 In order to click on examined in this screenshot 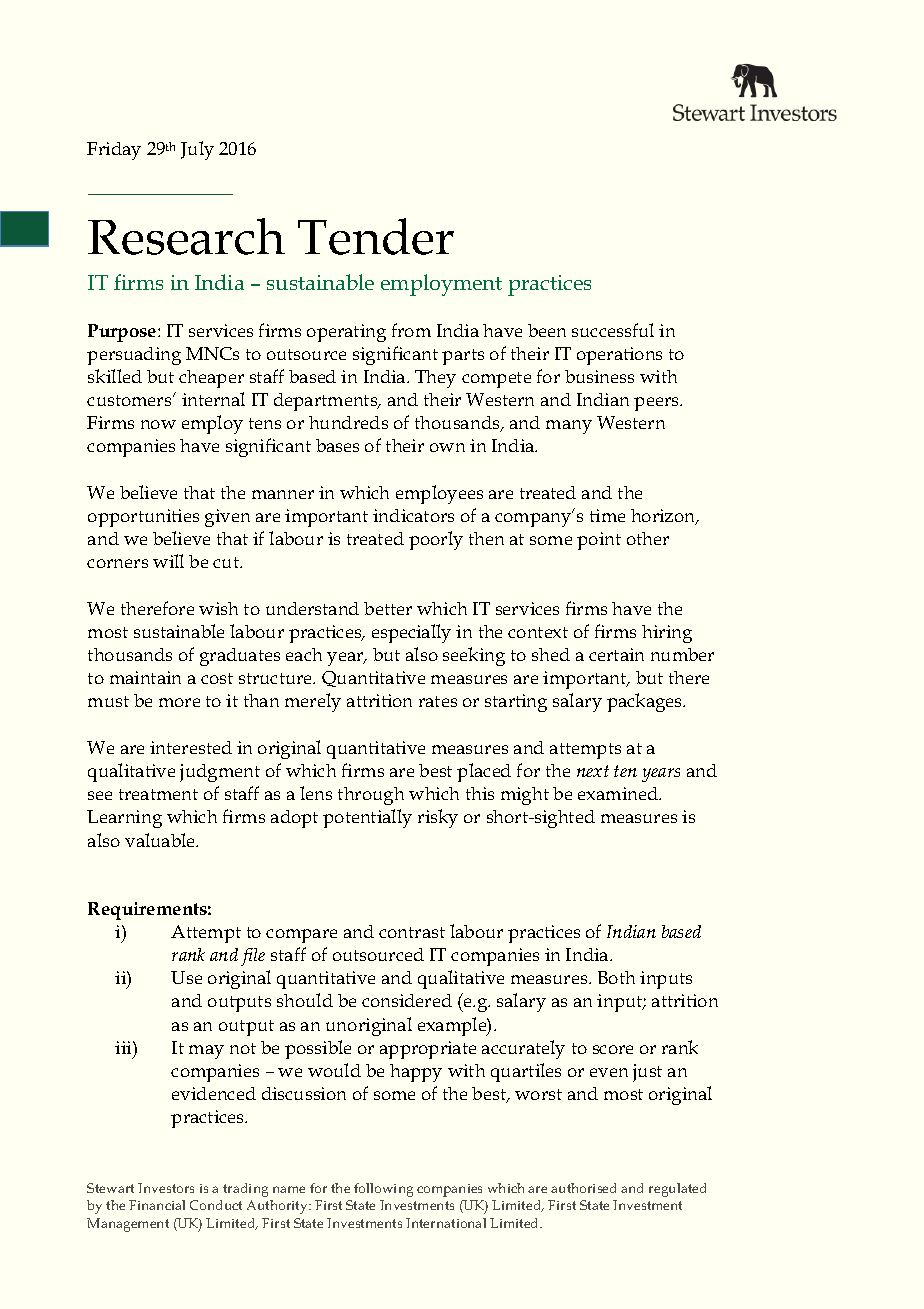, I will do `click(619, 793)`.
